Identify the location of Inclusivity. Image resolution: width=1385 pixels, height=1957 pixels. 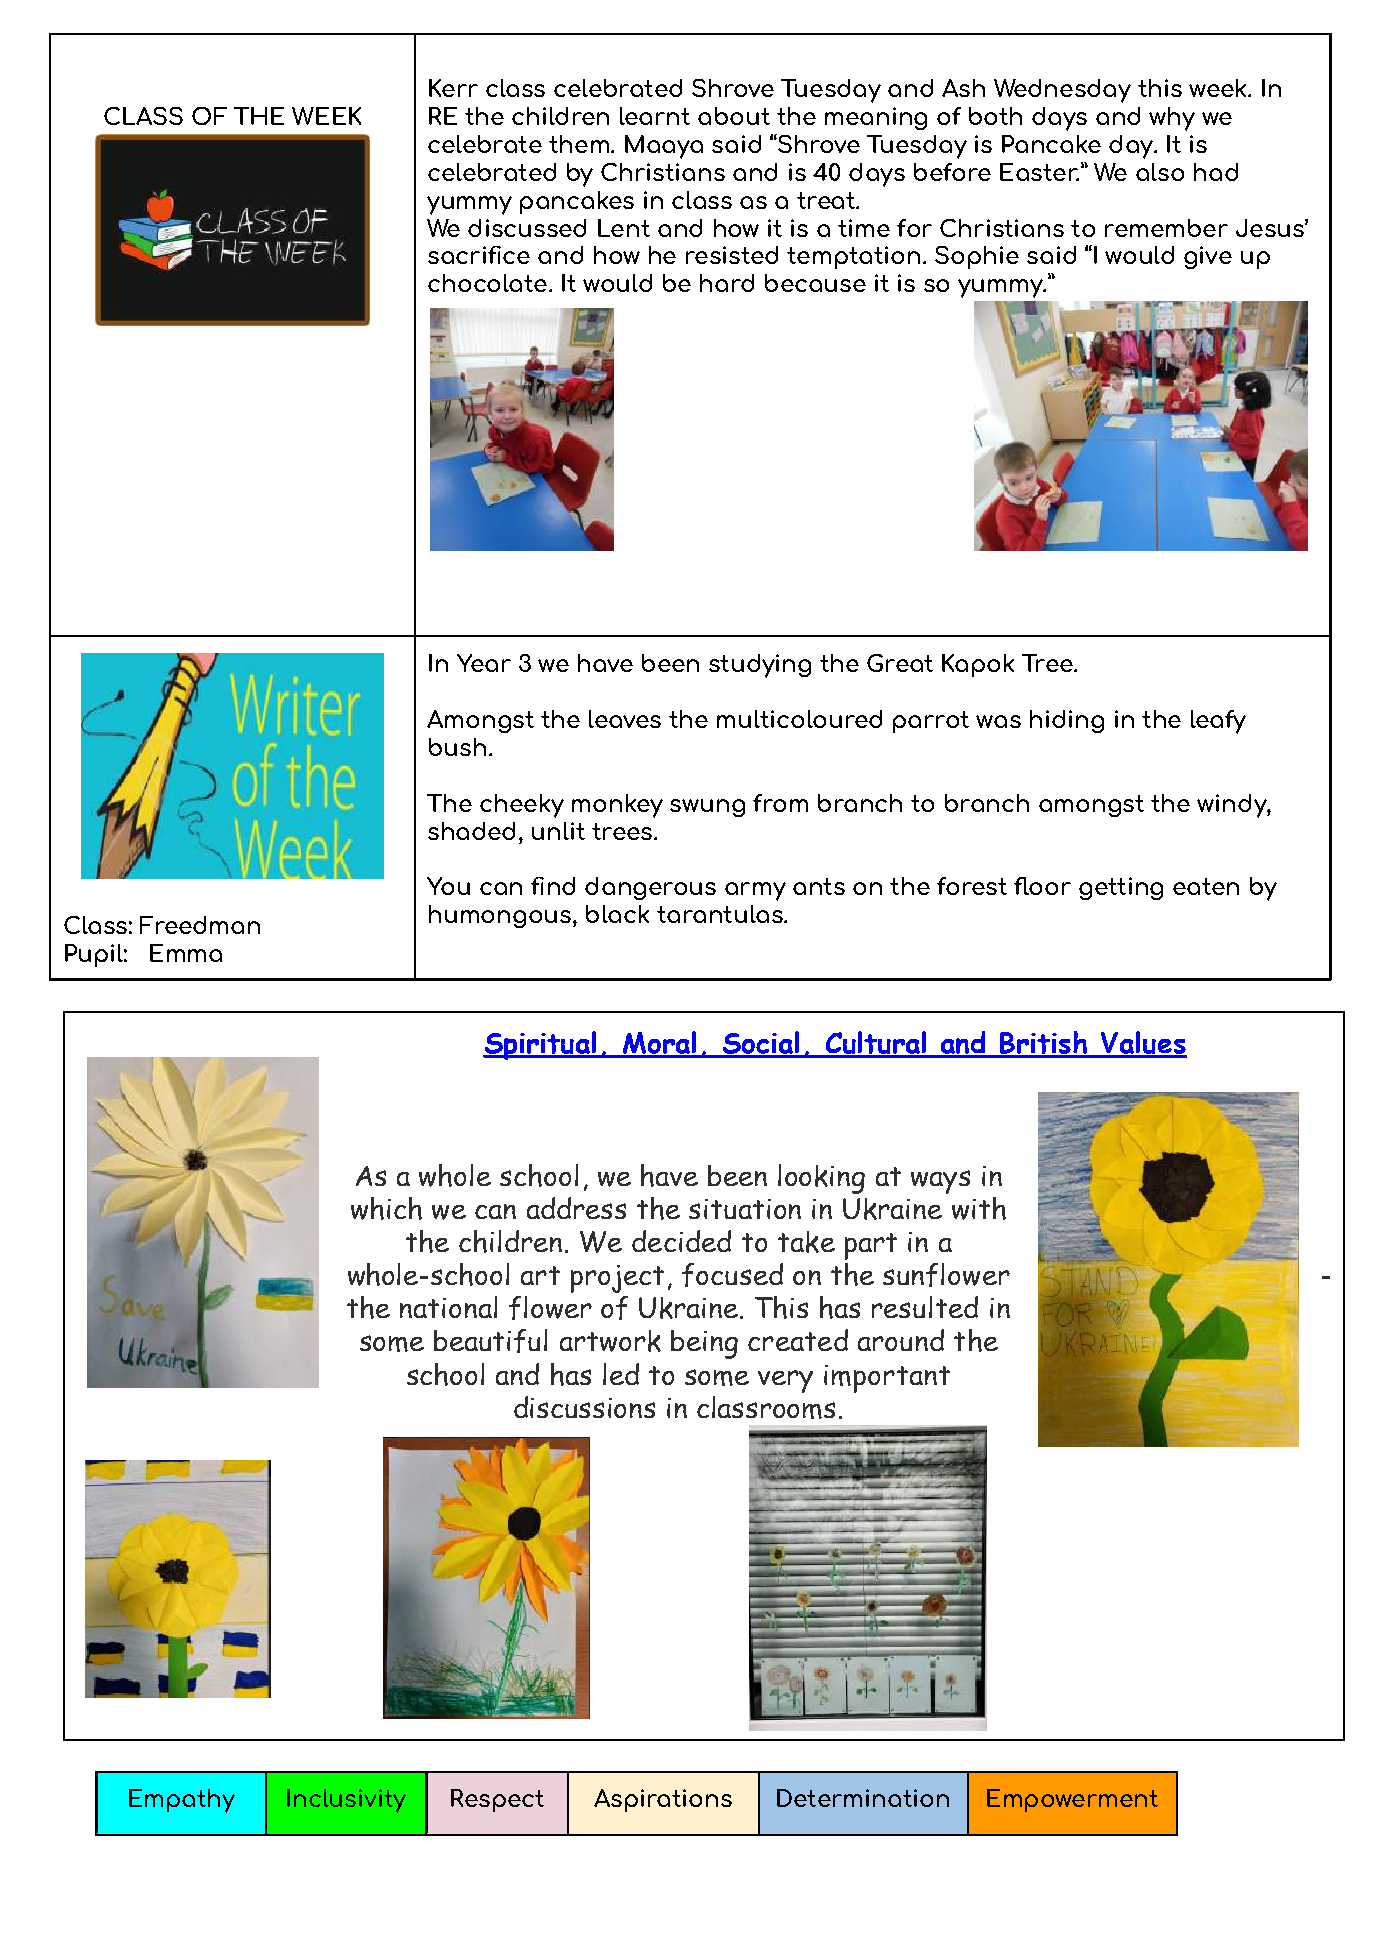
(346, 1801).
